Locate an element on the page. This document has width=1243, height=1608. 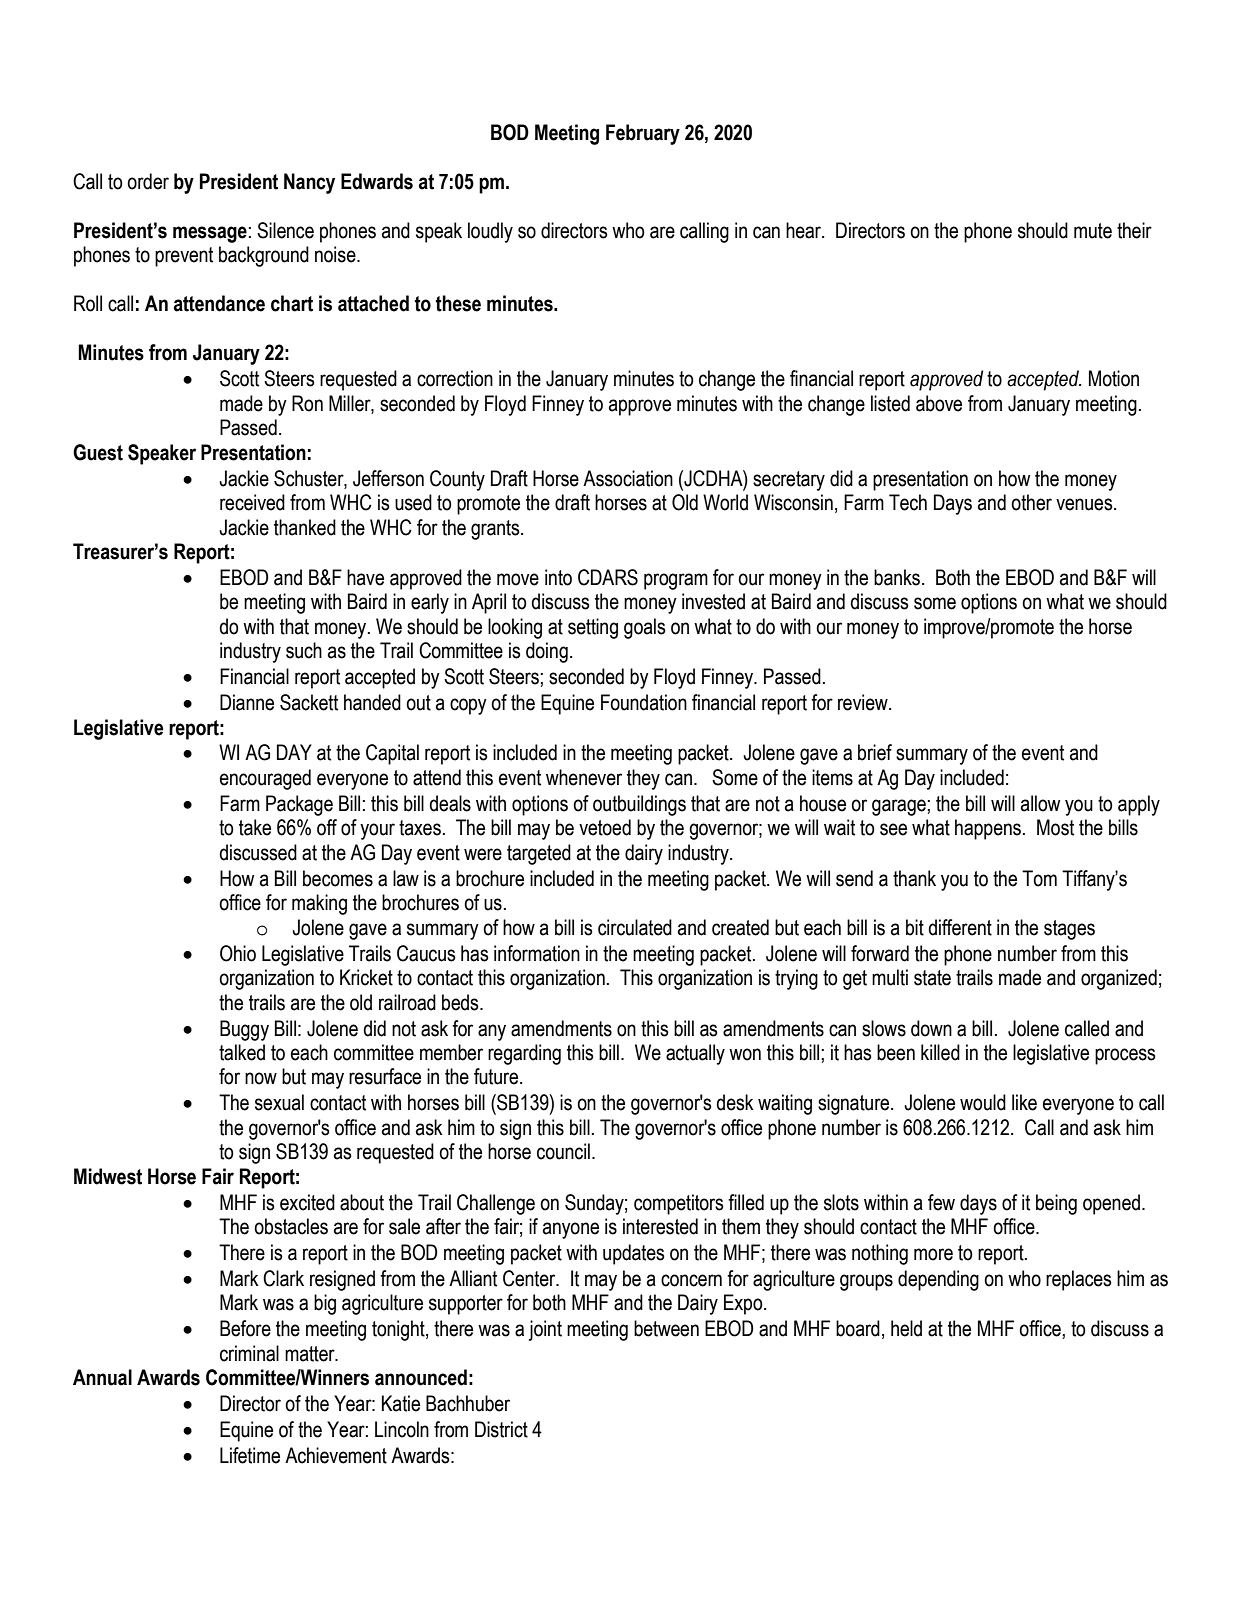
into is located at coordinates (558, 577).
